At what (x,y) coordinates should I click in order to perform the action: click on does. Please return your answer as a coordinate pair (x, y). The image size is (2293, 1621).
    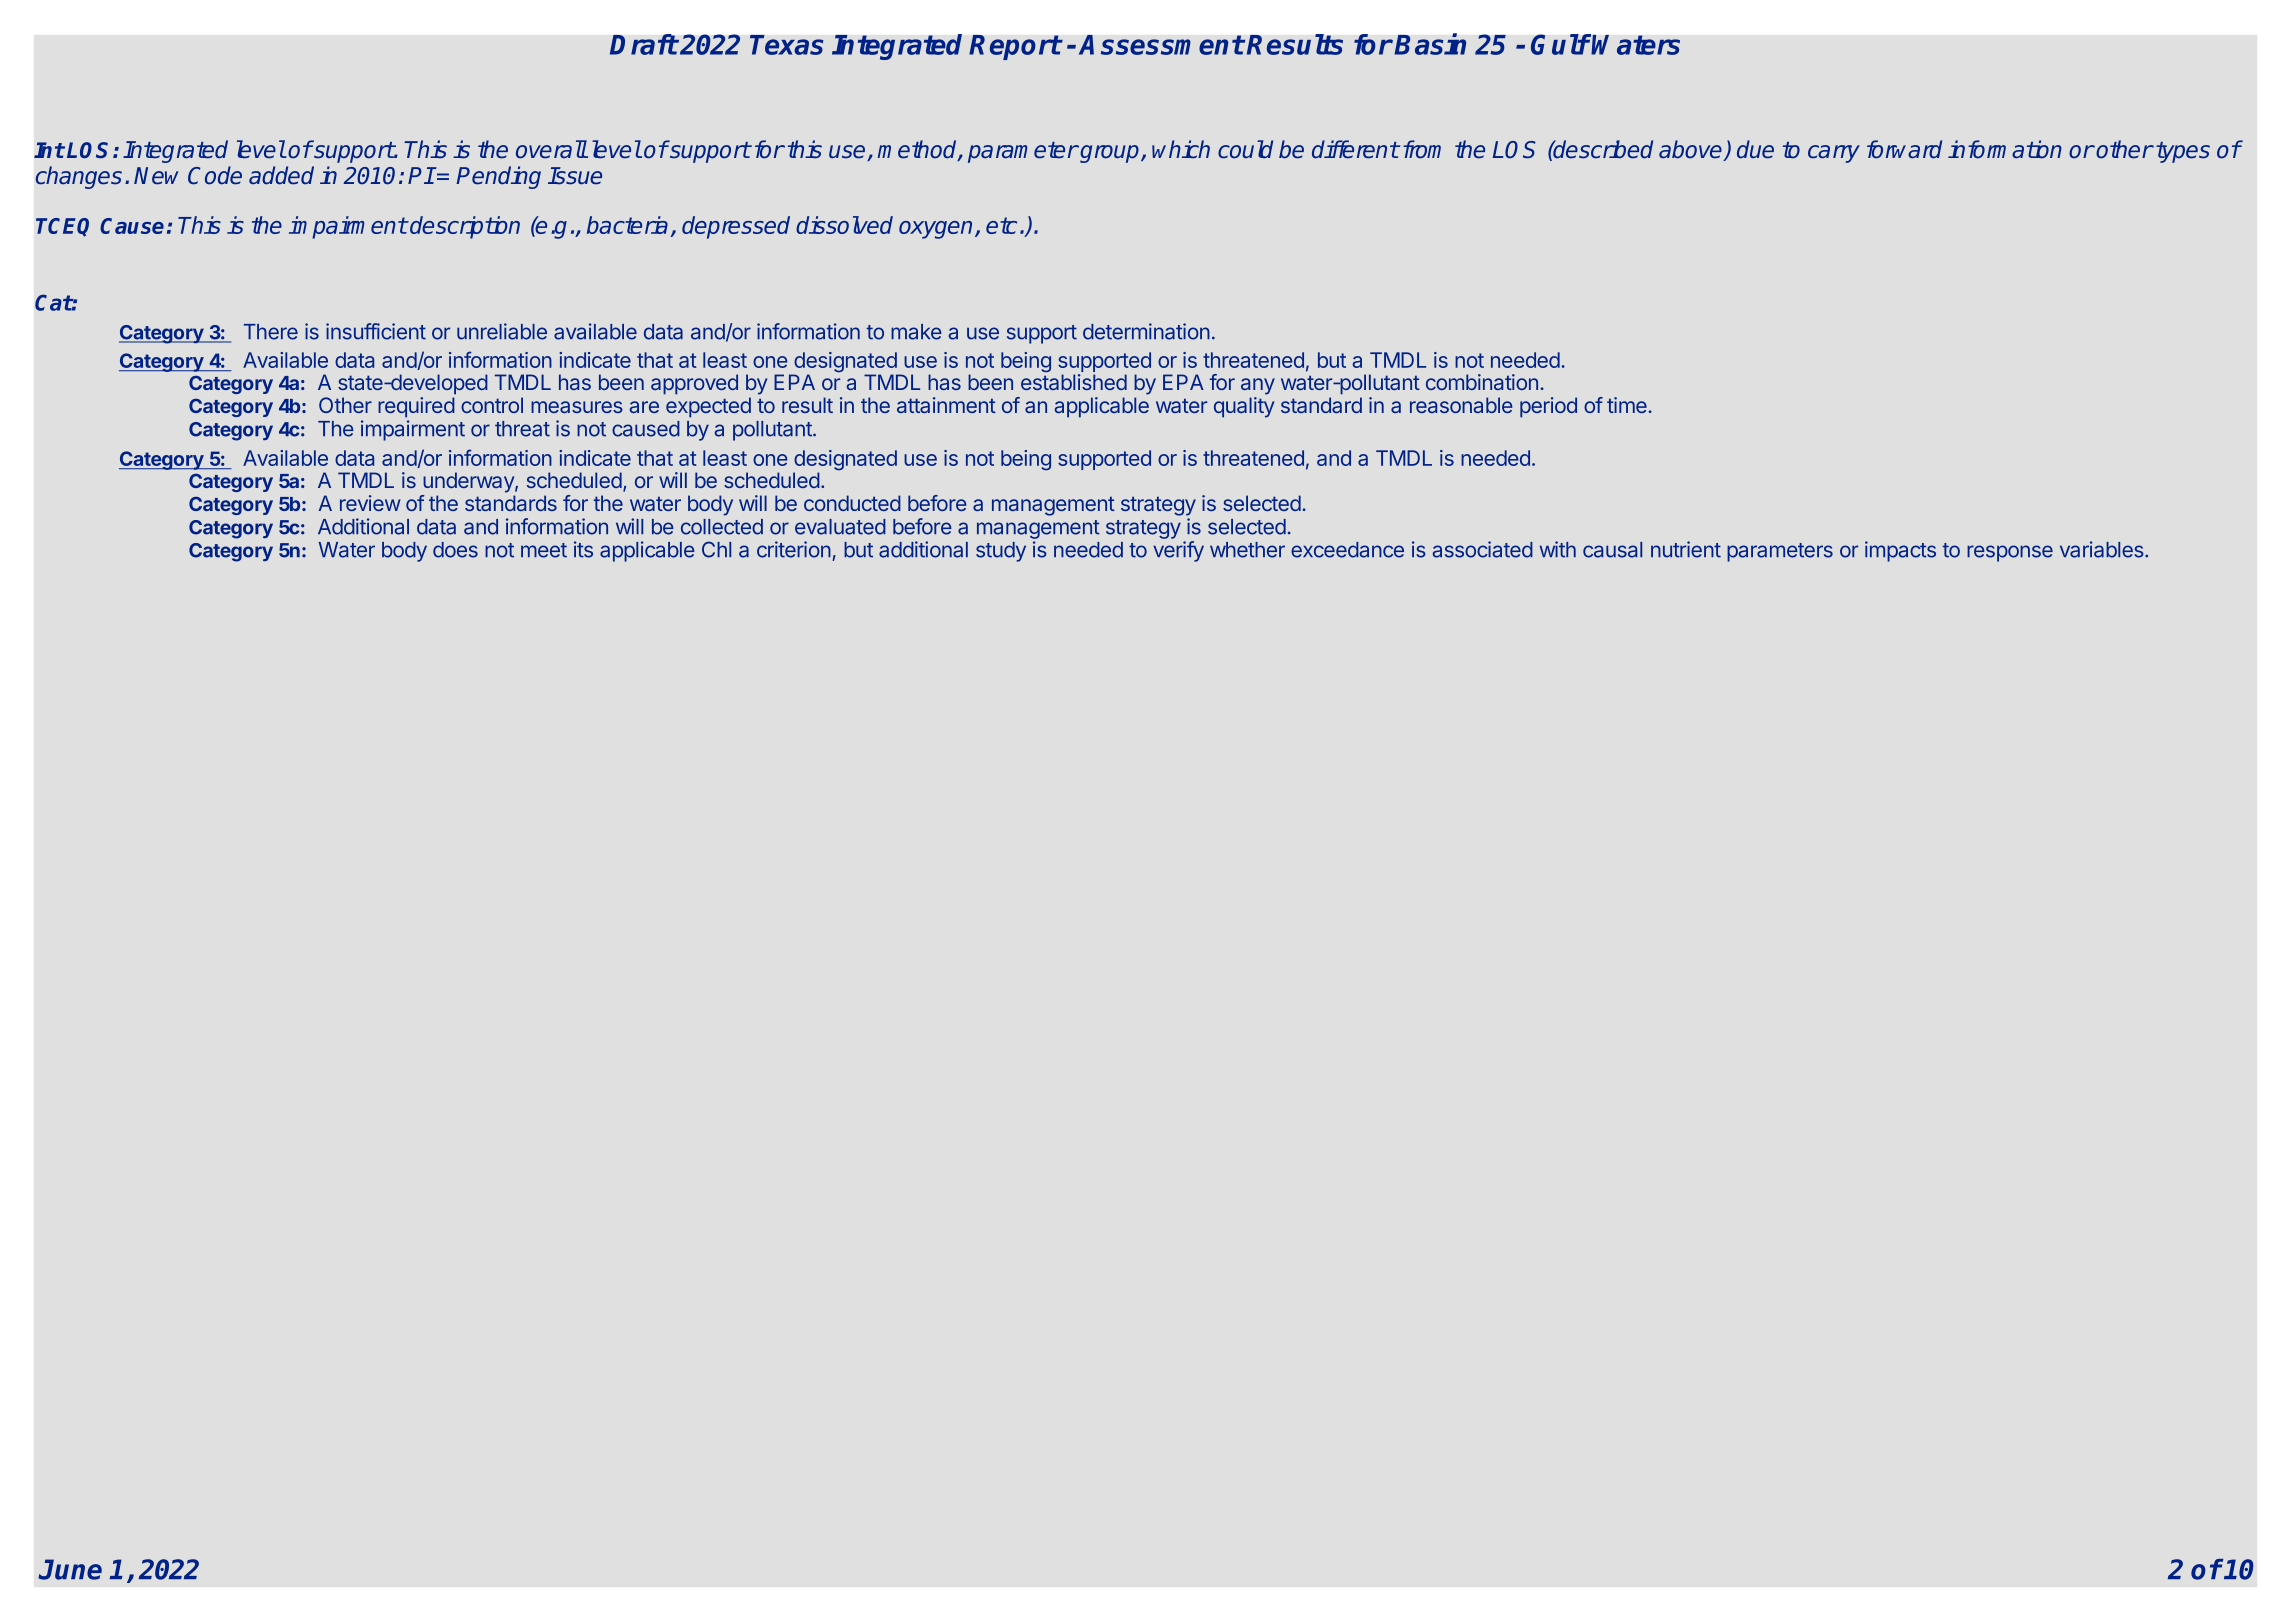
    Looking at the image, I should click on (455, 550).
